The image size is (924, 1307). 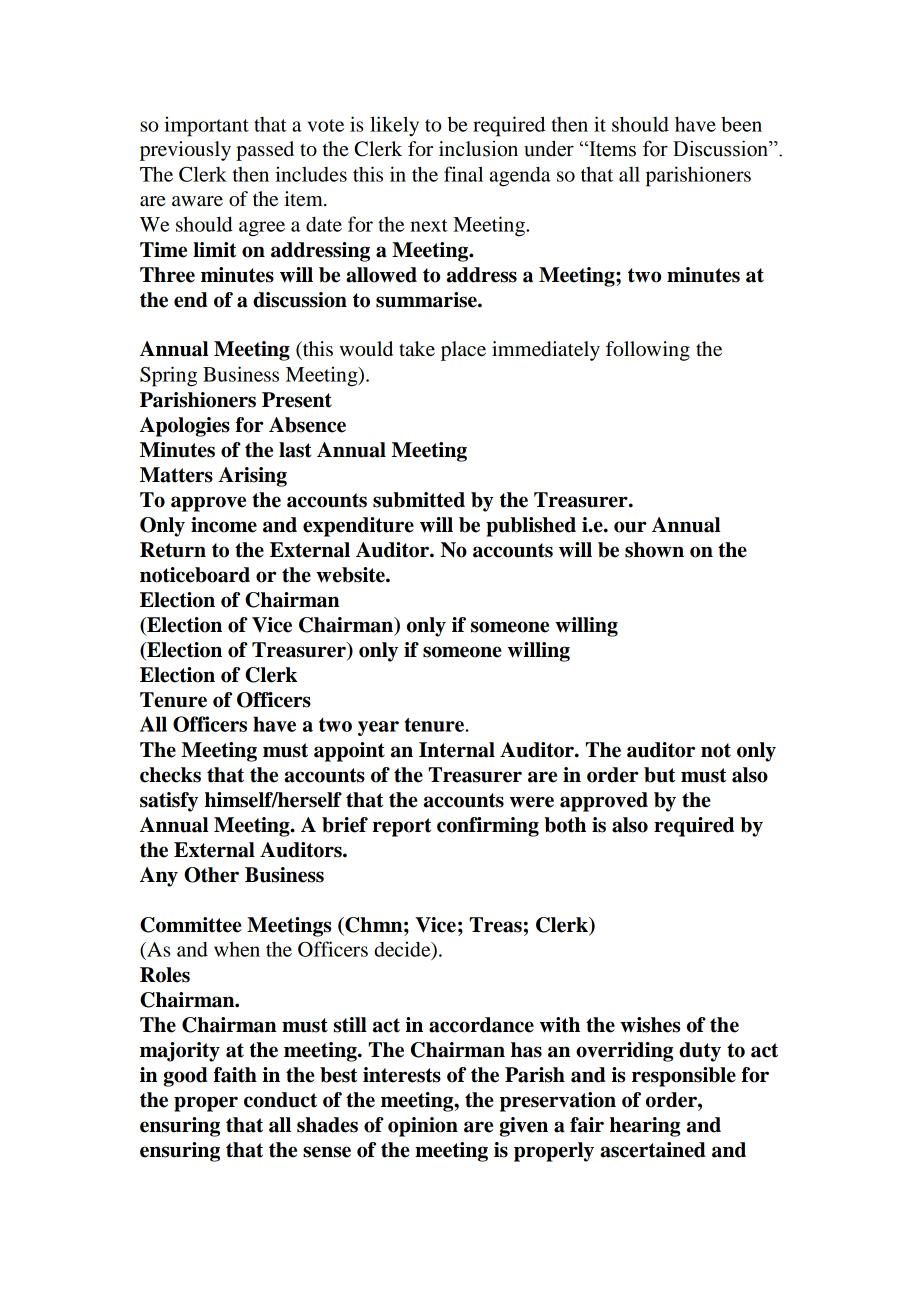 What do you see at coordinates (741, 124) in the image?
I see `been` at bounding box center [741, 124].
